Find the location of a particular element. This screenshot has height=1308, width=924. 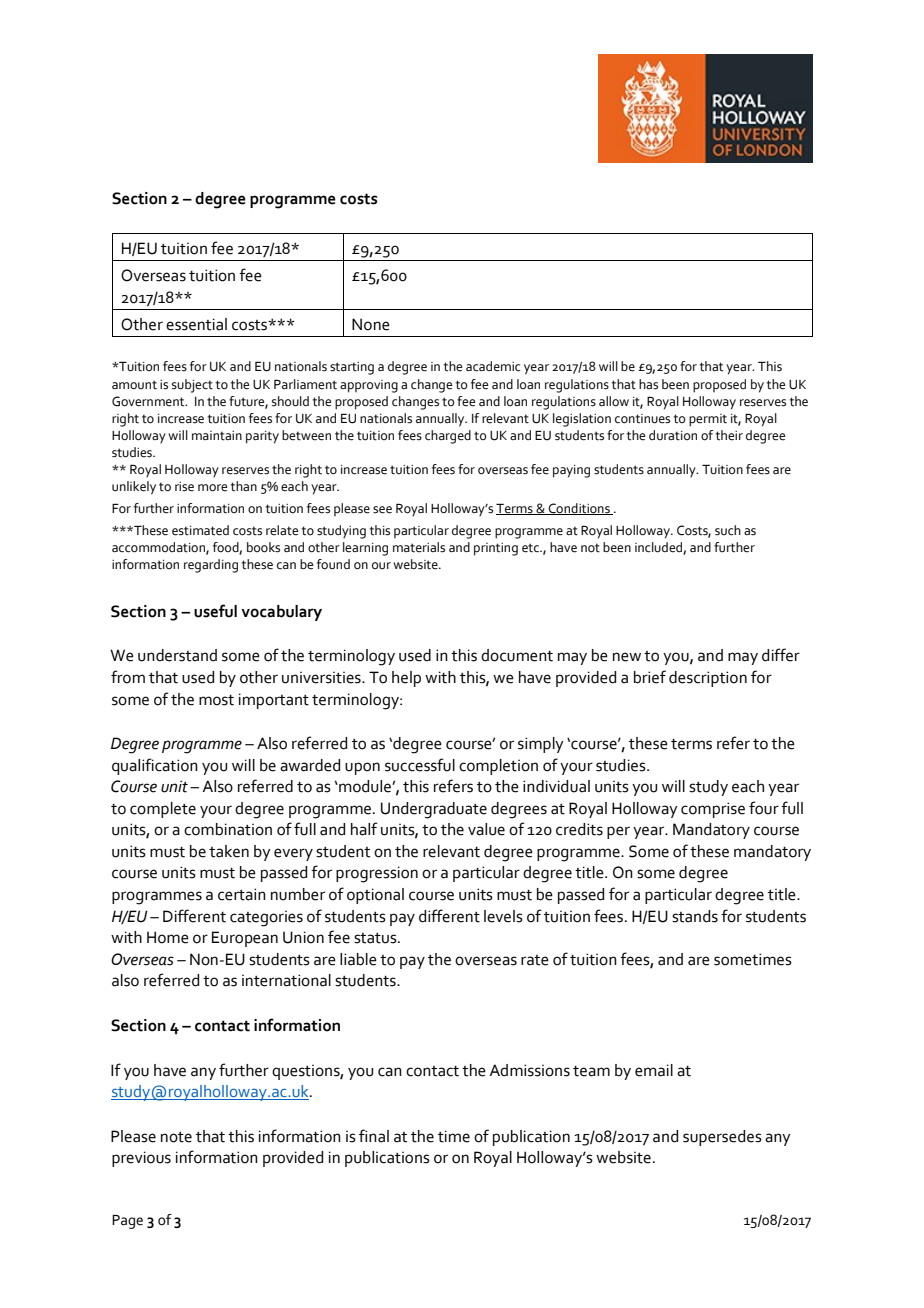

help is located at coordinates (406, 679).
